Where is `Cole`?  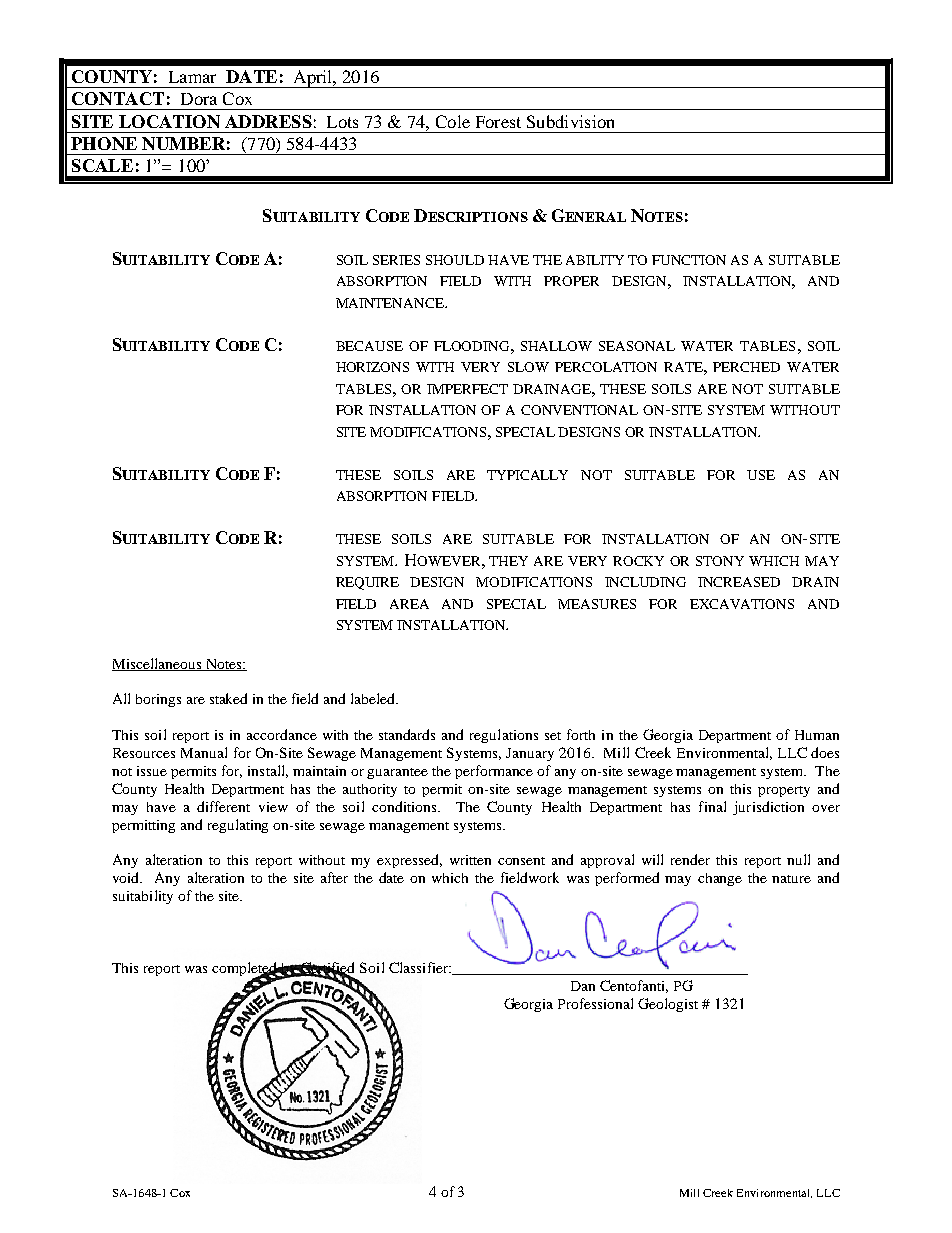 Cole is located at coordinates (453, 121).
